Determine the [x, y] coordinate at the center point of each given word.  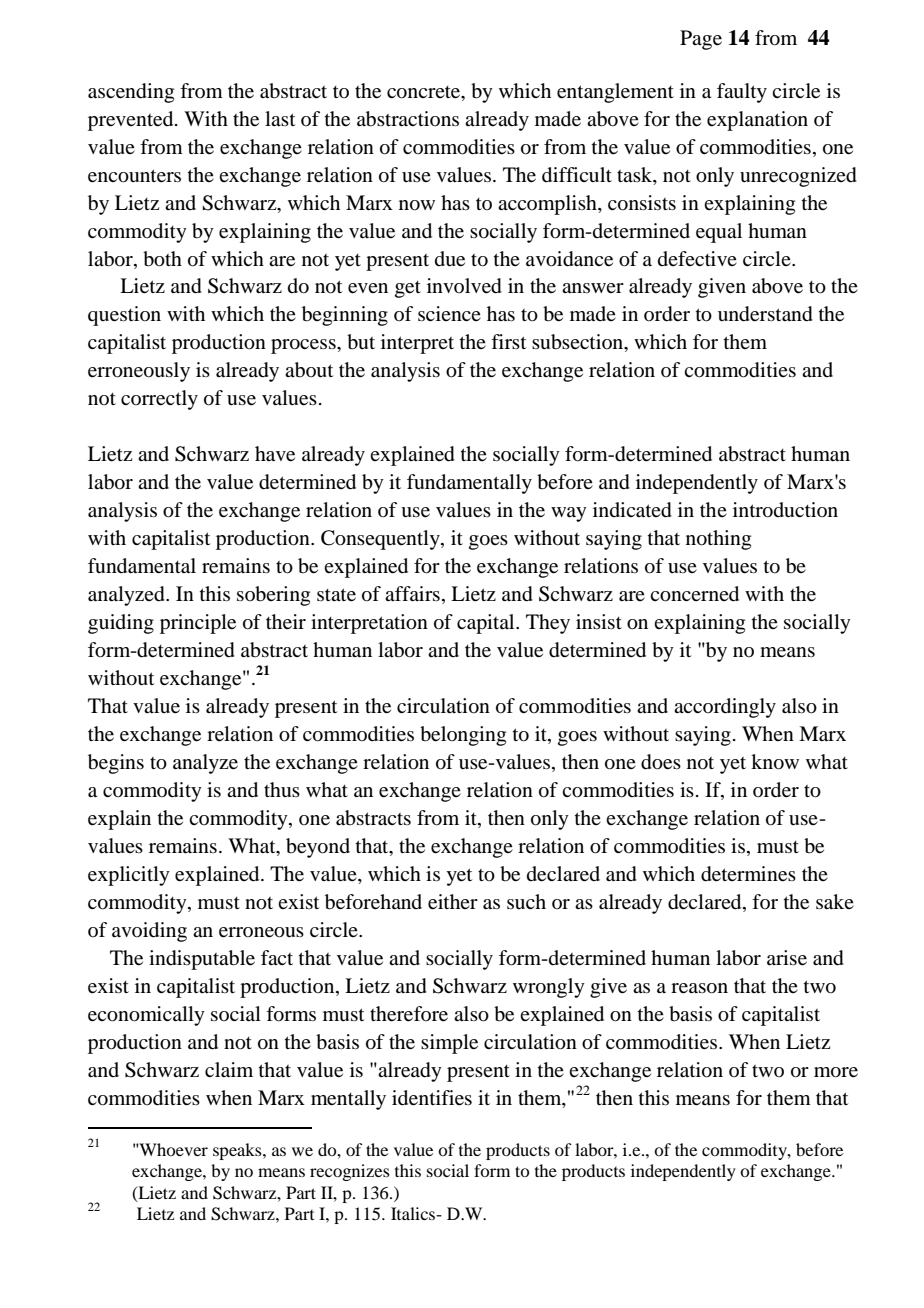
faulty [742, 93]
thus [282, 789]
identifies [432, 1098]
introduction [785, 510]
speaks [238, 1151]
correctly [159, 400]
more [836, 1072]
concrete [425, 92]
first [508, 341]
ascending [131, 93]
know [775, 762]
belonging [463, 736]
